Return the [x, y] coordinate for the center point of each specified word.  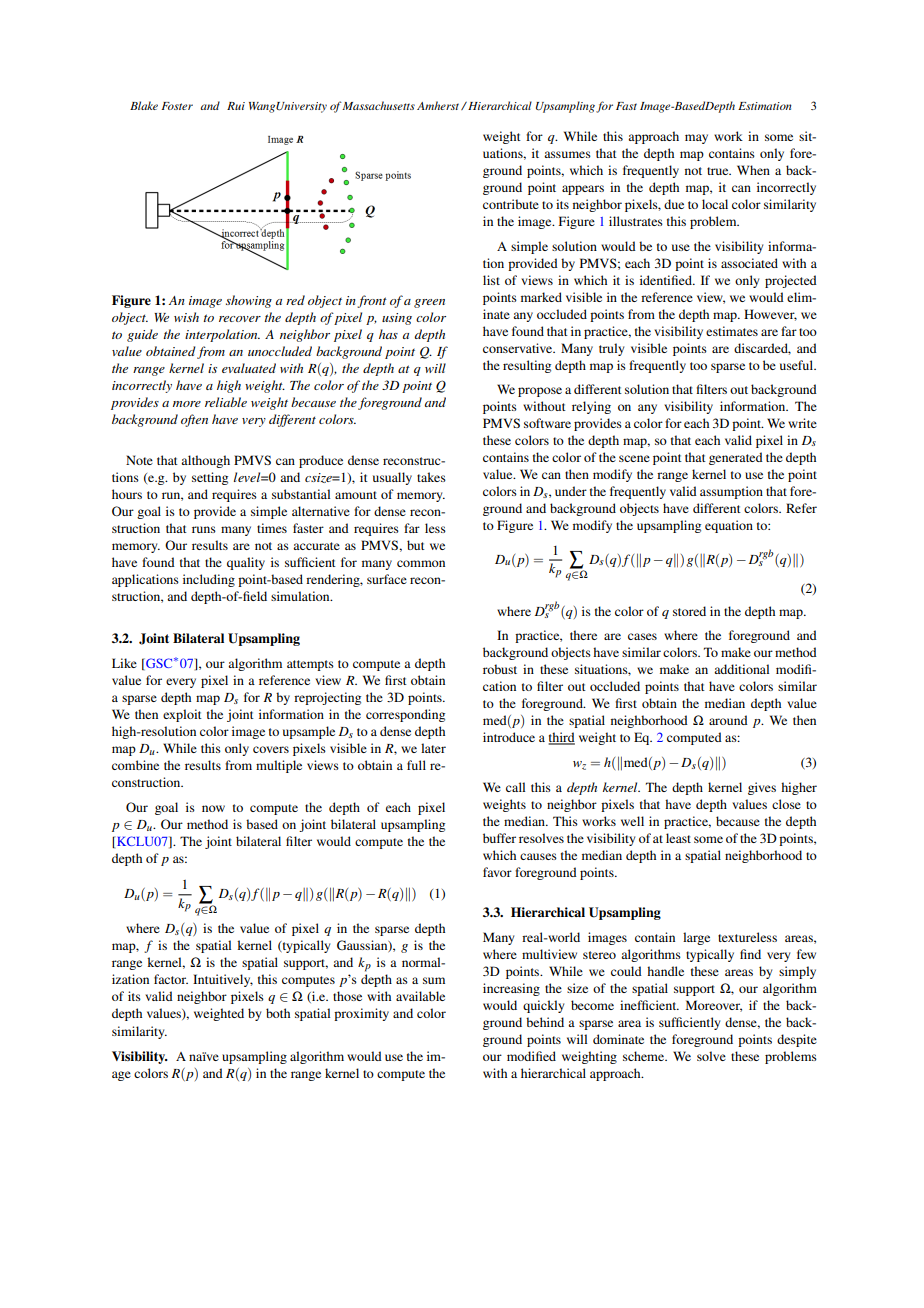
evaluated [249, 368]
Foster [177, 106]
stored [689, 611]
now [213, 808]
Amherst [439, 105]
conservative [519, 348]
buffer [499, 838]
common [421, 563]
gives [762, 788]
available [420, 996]
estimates [732, 331]
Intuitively [223, 980]
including [209, 580]
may [696, 139]
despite [797, 1040]
